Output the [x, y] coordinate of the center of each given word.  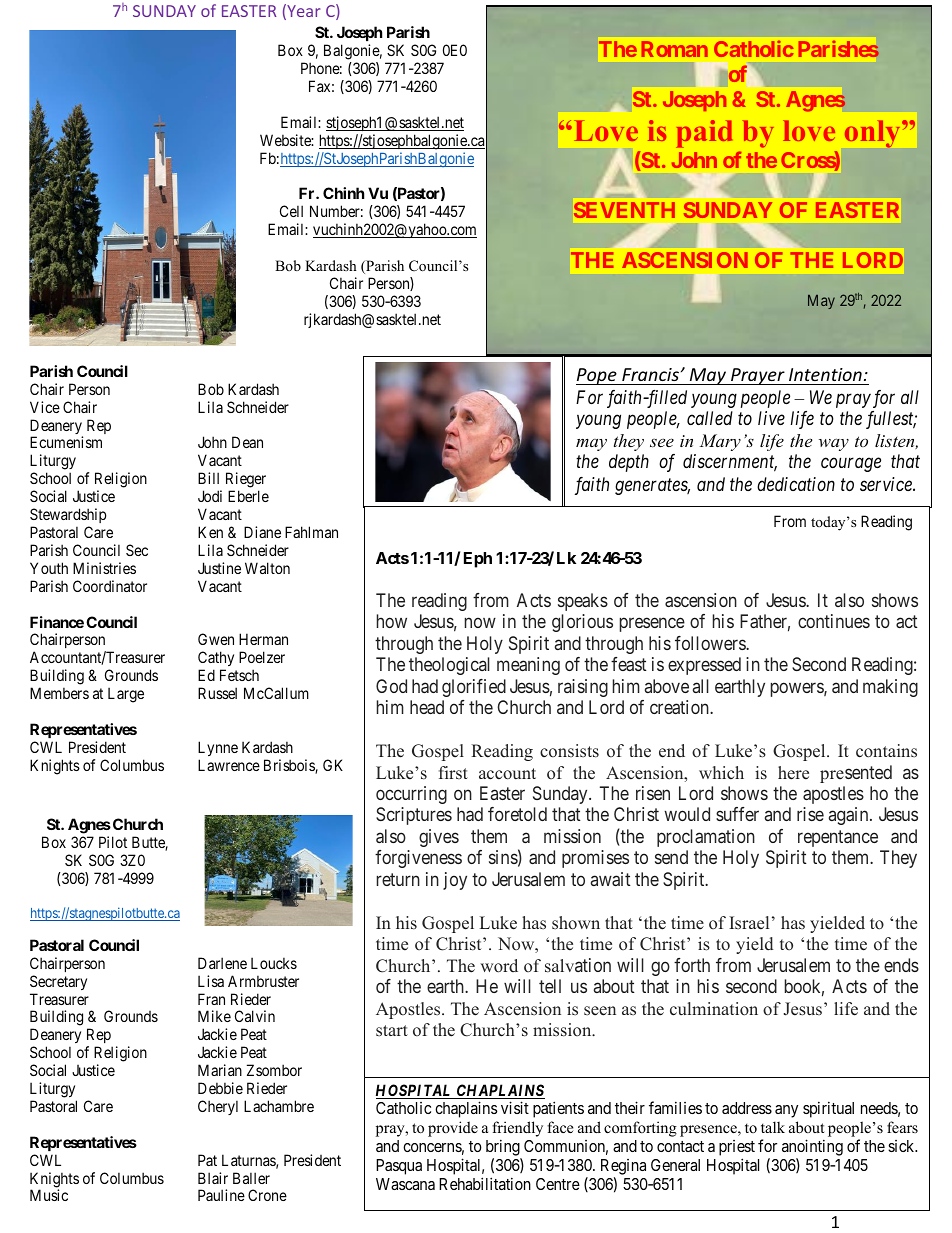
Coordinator [110, 586]
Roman [675, 49]
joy [455, 881]
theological [449, 666]
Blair [213, 1178]
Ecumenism [66, 442]
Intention [825, 374]
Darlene [222, 963]
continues [834, 621]
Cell [291, 211]
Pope [597, 376]
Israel [749, 923]
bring [503, 1147]
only [874, 134]
